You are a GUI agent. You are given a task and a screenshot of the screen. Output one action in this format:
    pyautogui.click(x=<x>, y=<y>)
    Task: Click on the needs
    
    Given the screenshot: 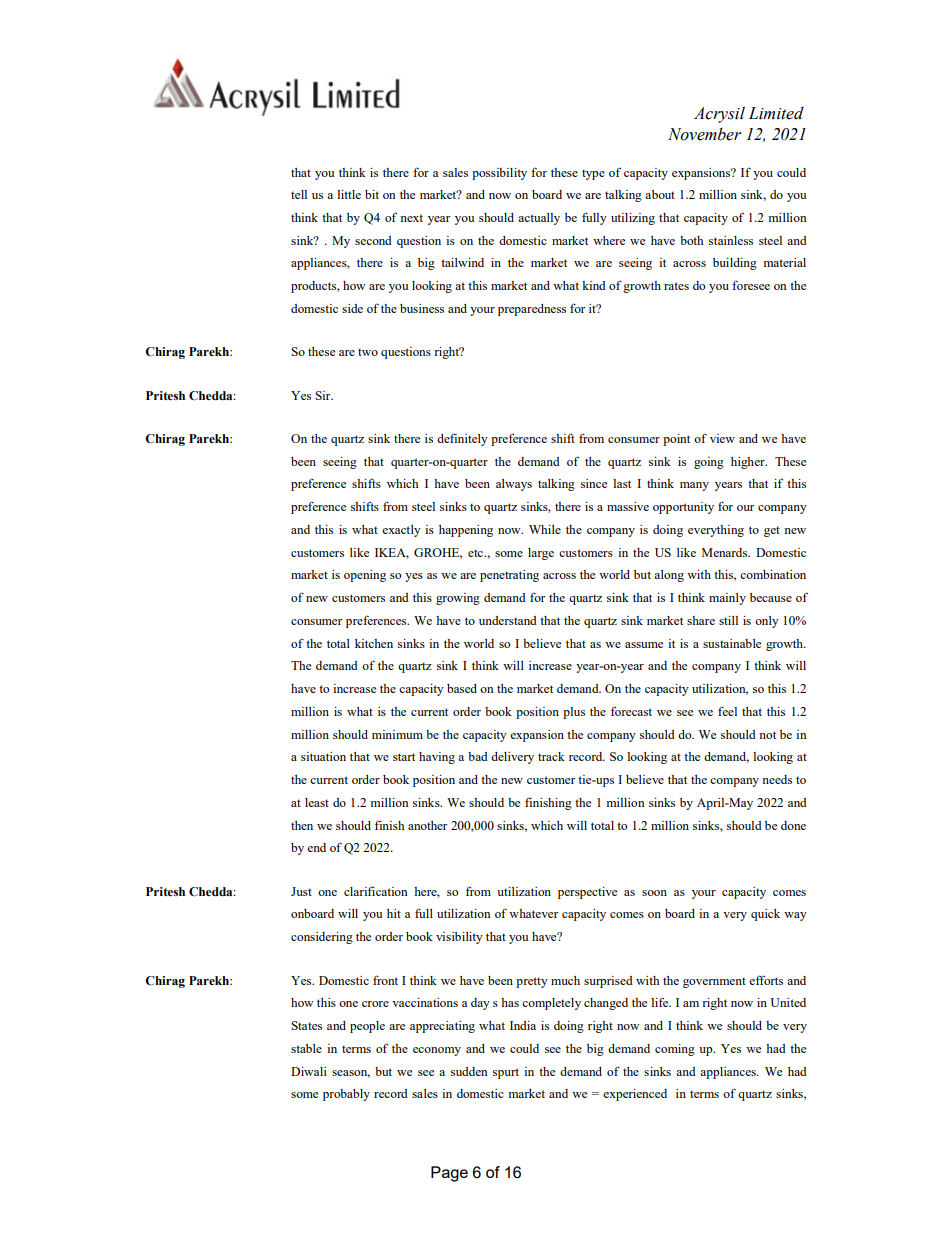 What is the action you would take?
    pyautogui.click(x=777, y=779)
